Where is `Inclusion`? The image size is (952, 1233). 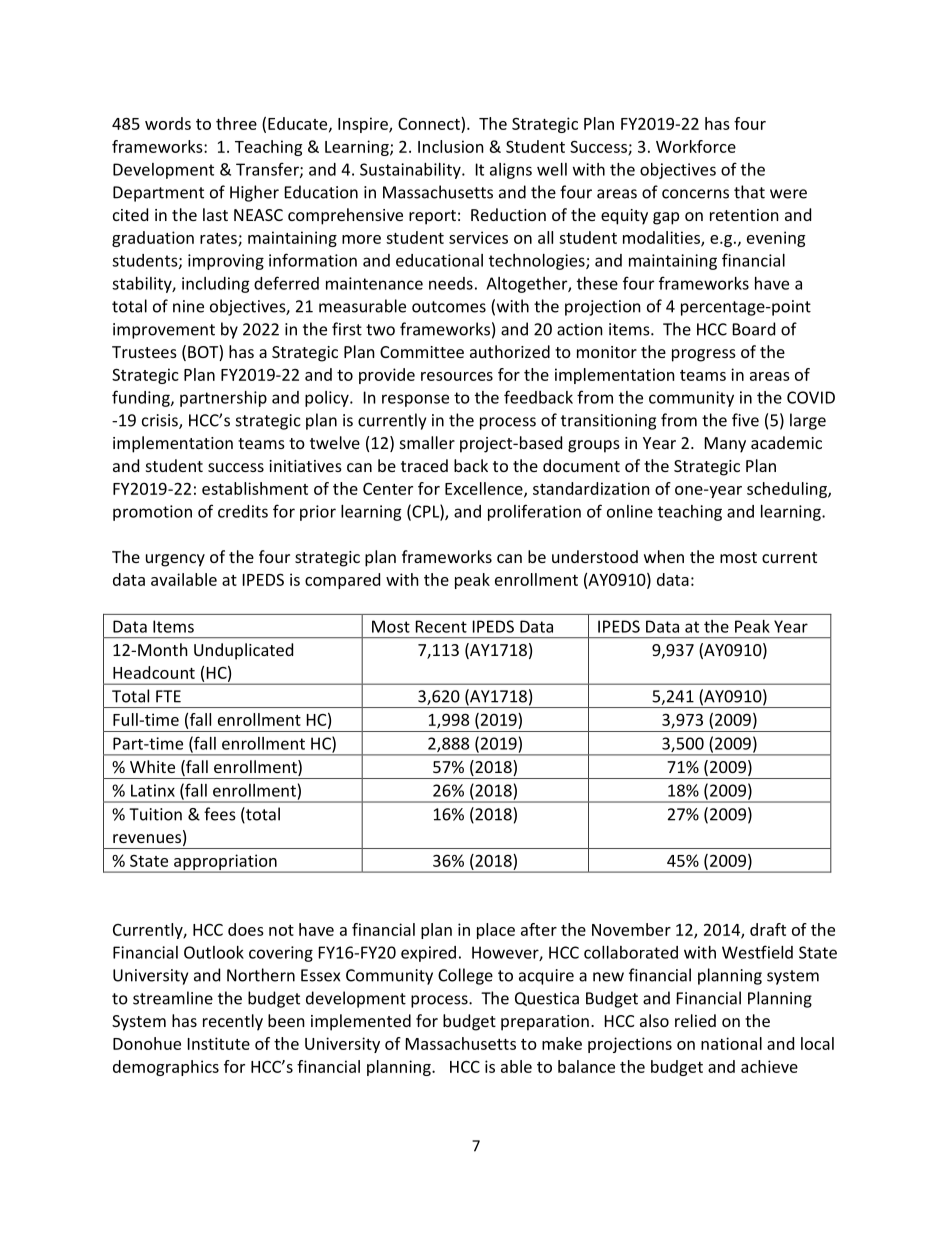 Inclusion is located at coordinates (451, 146).
